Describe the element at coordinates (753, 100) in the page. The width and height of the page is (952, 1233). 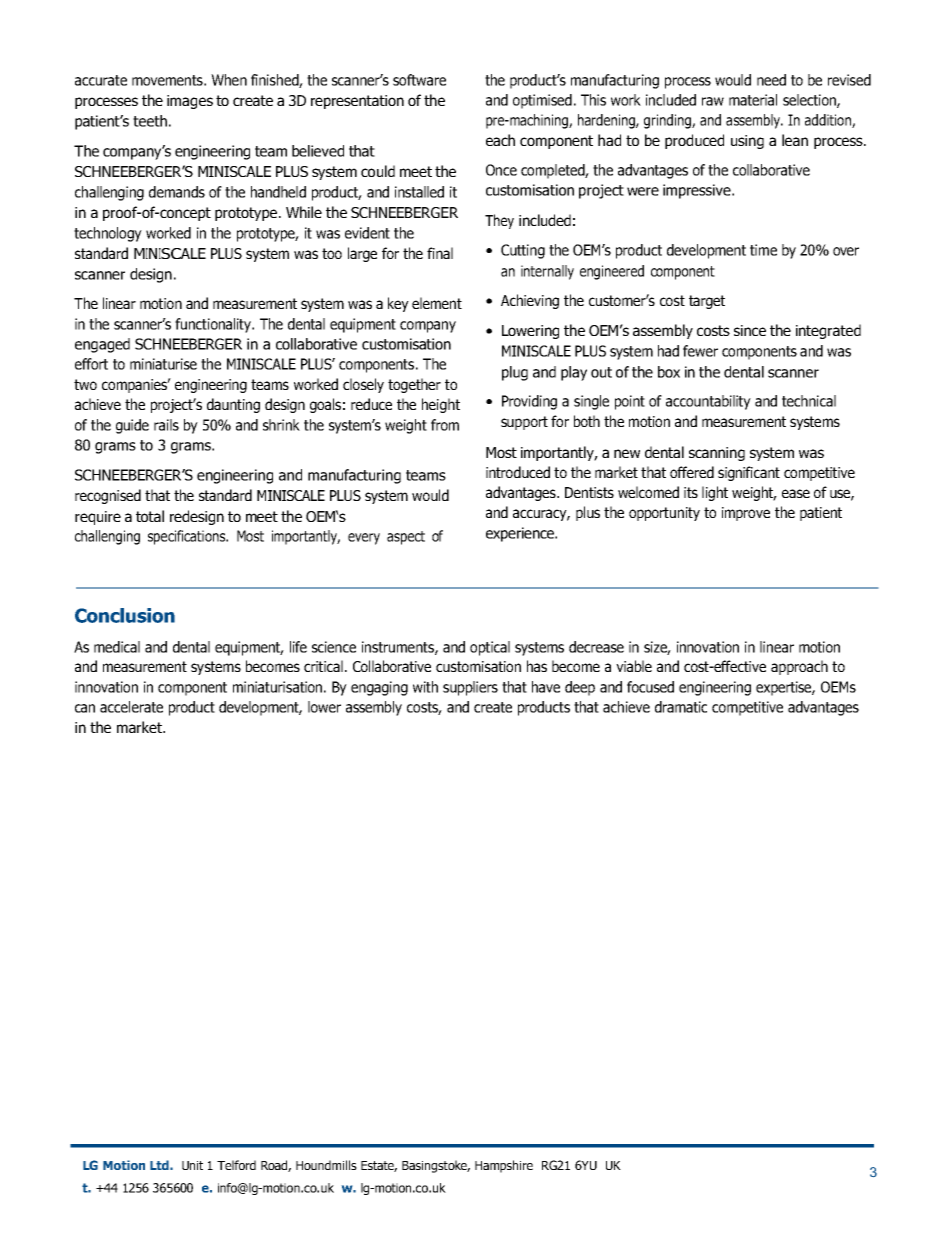
I see `material` at that location.
